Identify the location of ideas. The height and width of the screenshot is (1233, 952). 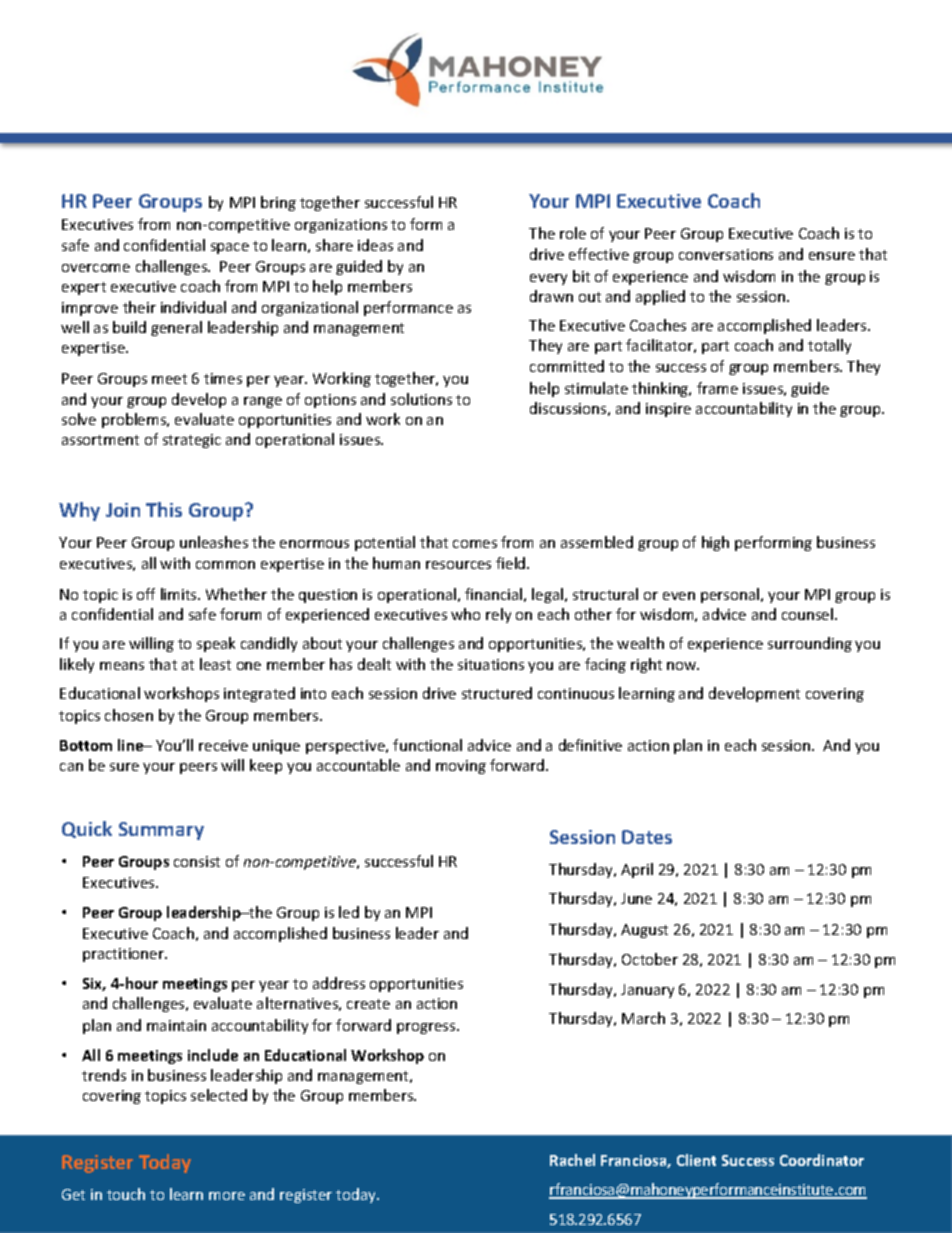
(375, 245).
